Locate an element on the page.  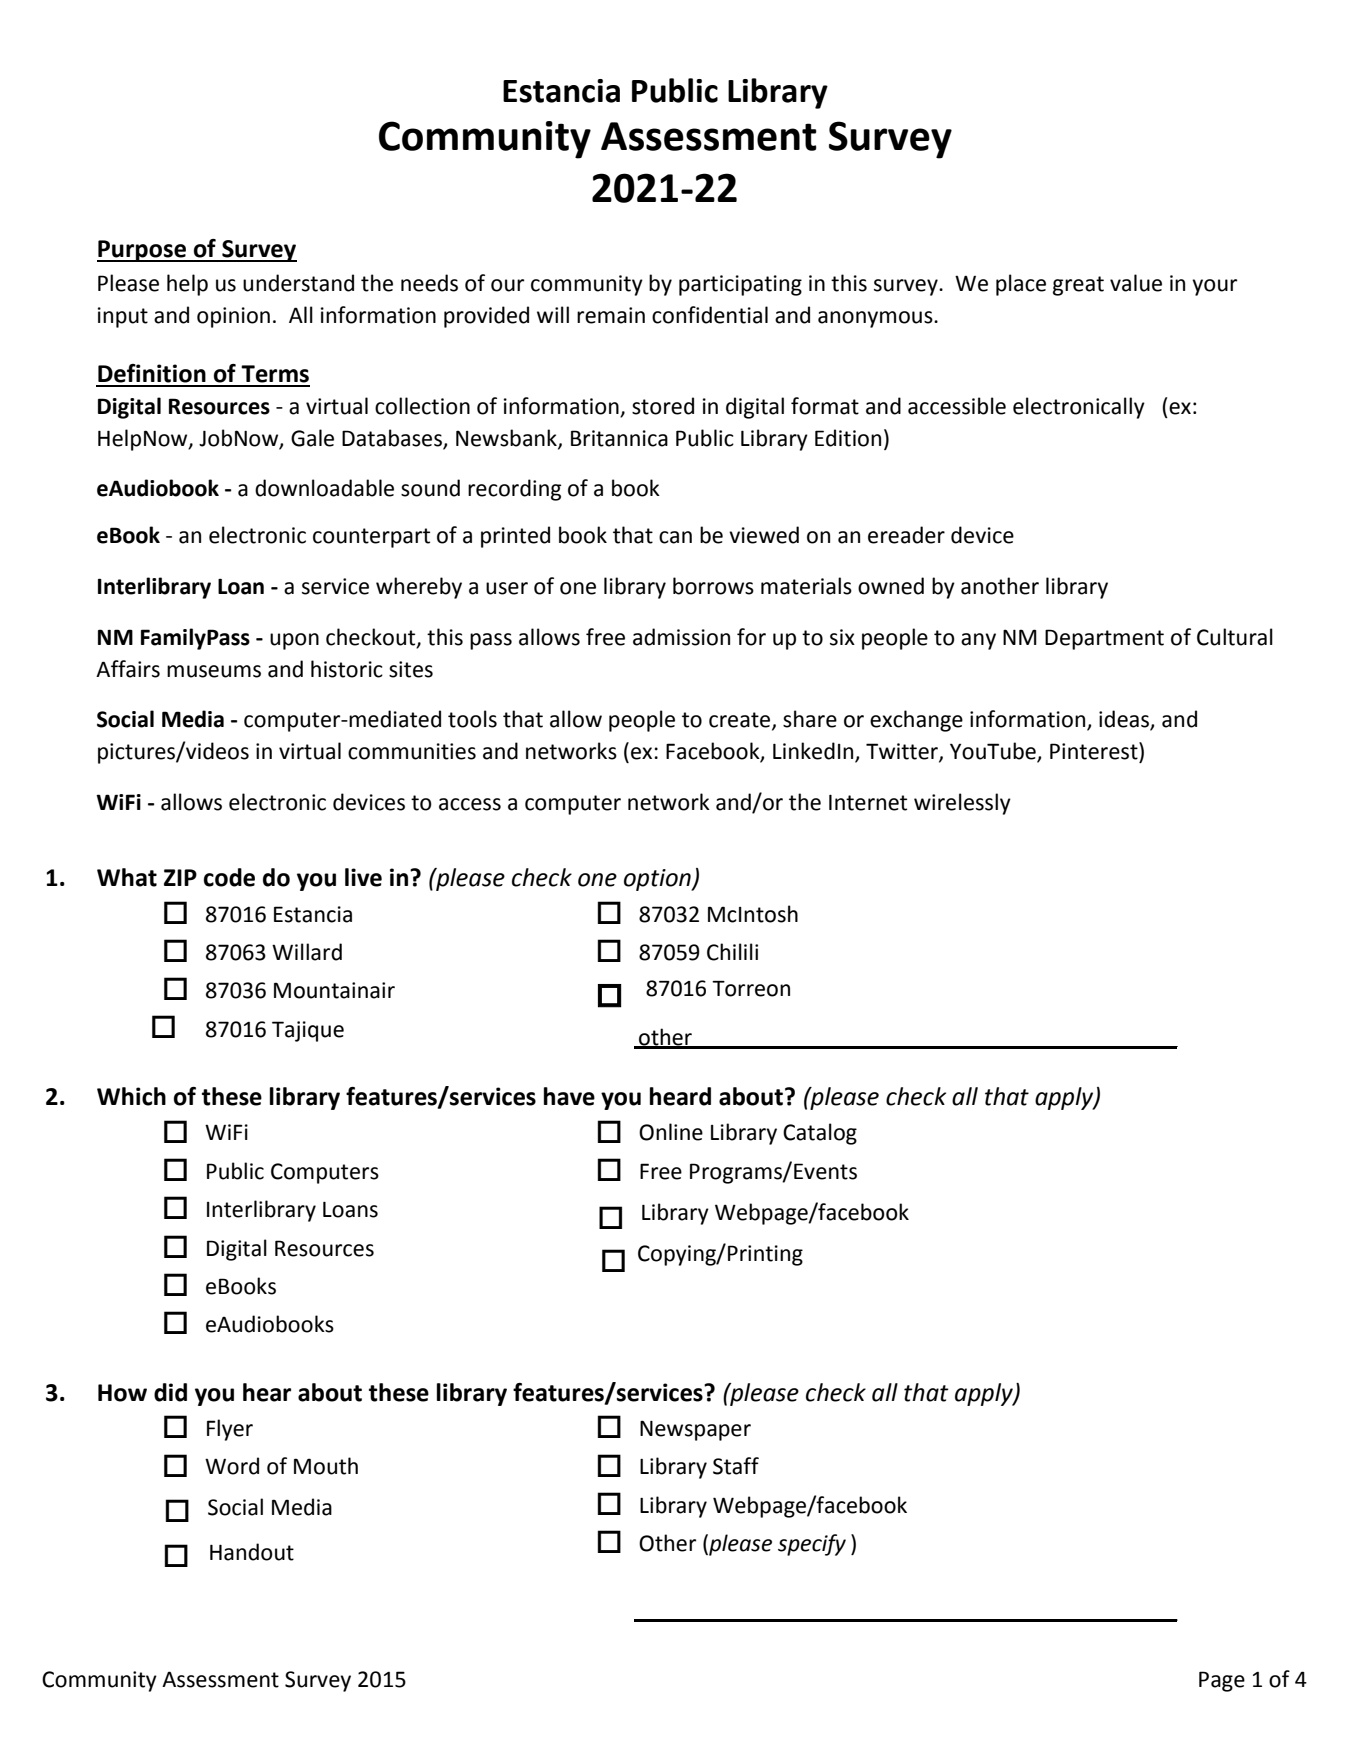
confidential is located at coordinates (710, 315).
